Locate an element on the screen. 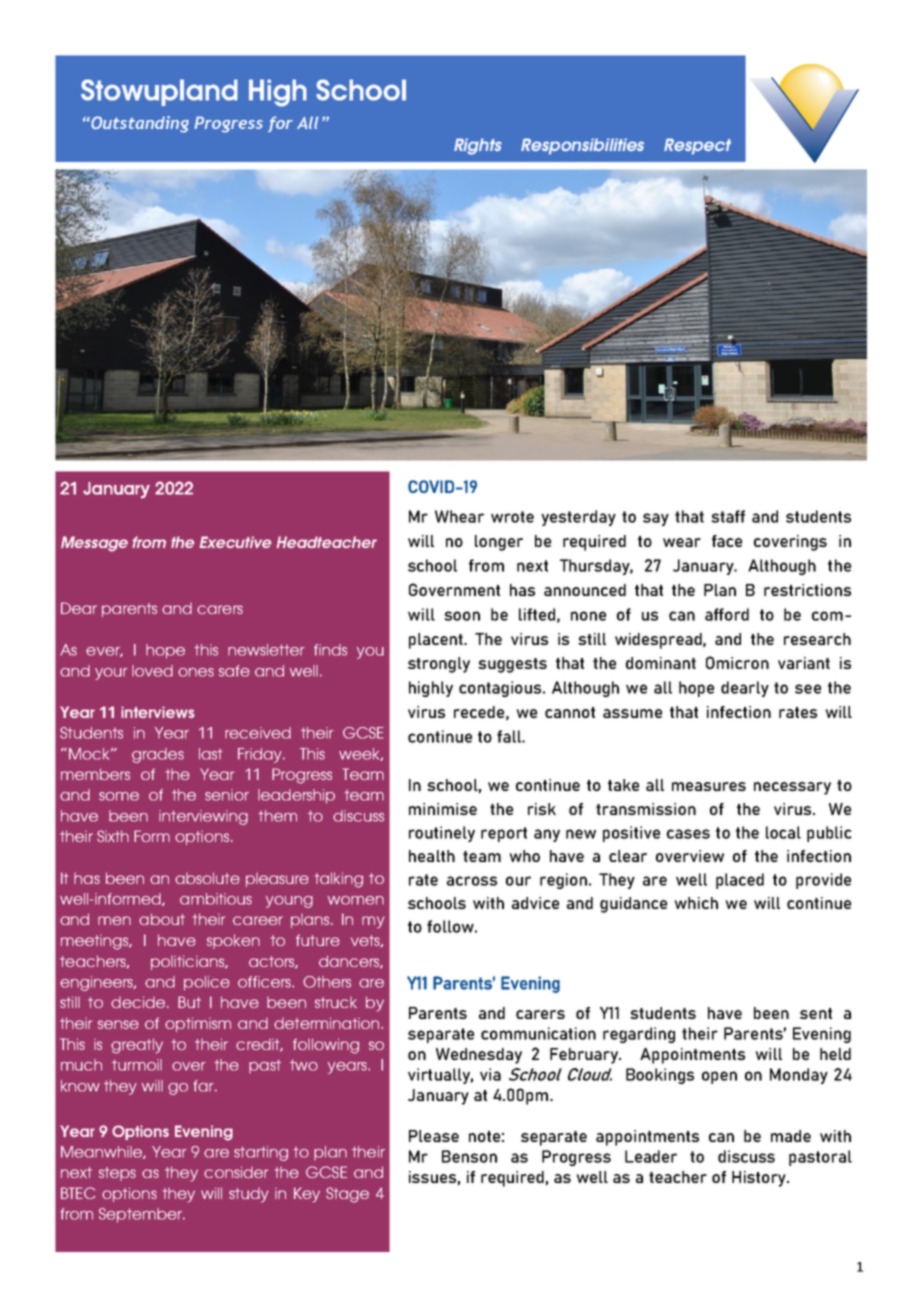 This screenshot has width=924, height=1308. History is located at coordinates (760, 1179).
